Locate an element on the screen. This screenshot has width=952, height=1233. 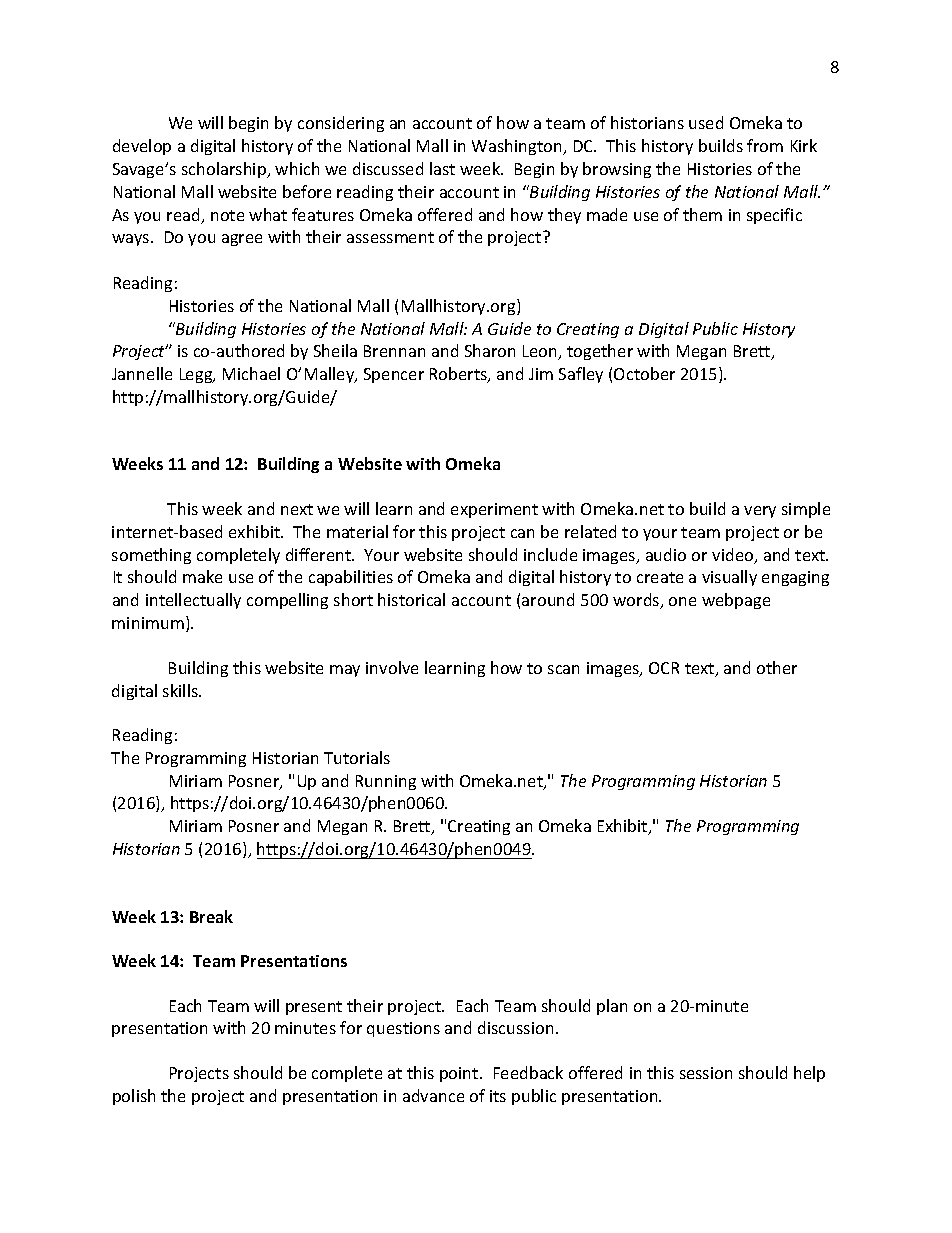
last is located at coordinates (442, 168).
